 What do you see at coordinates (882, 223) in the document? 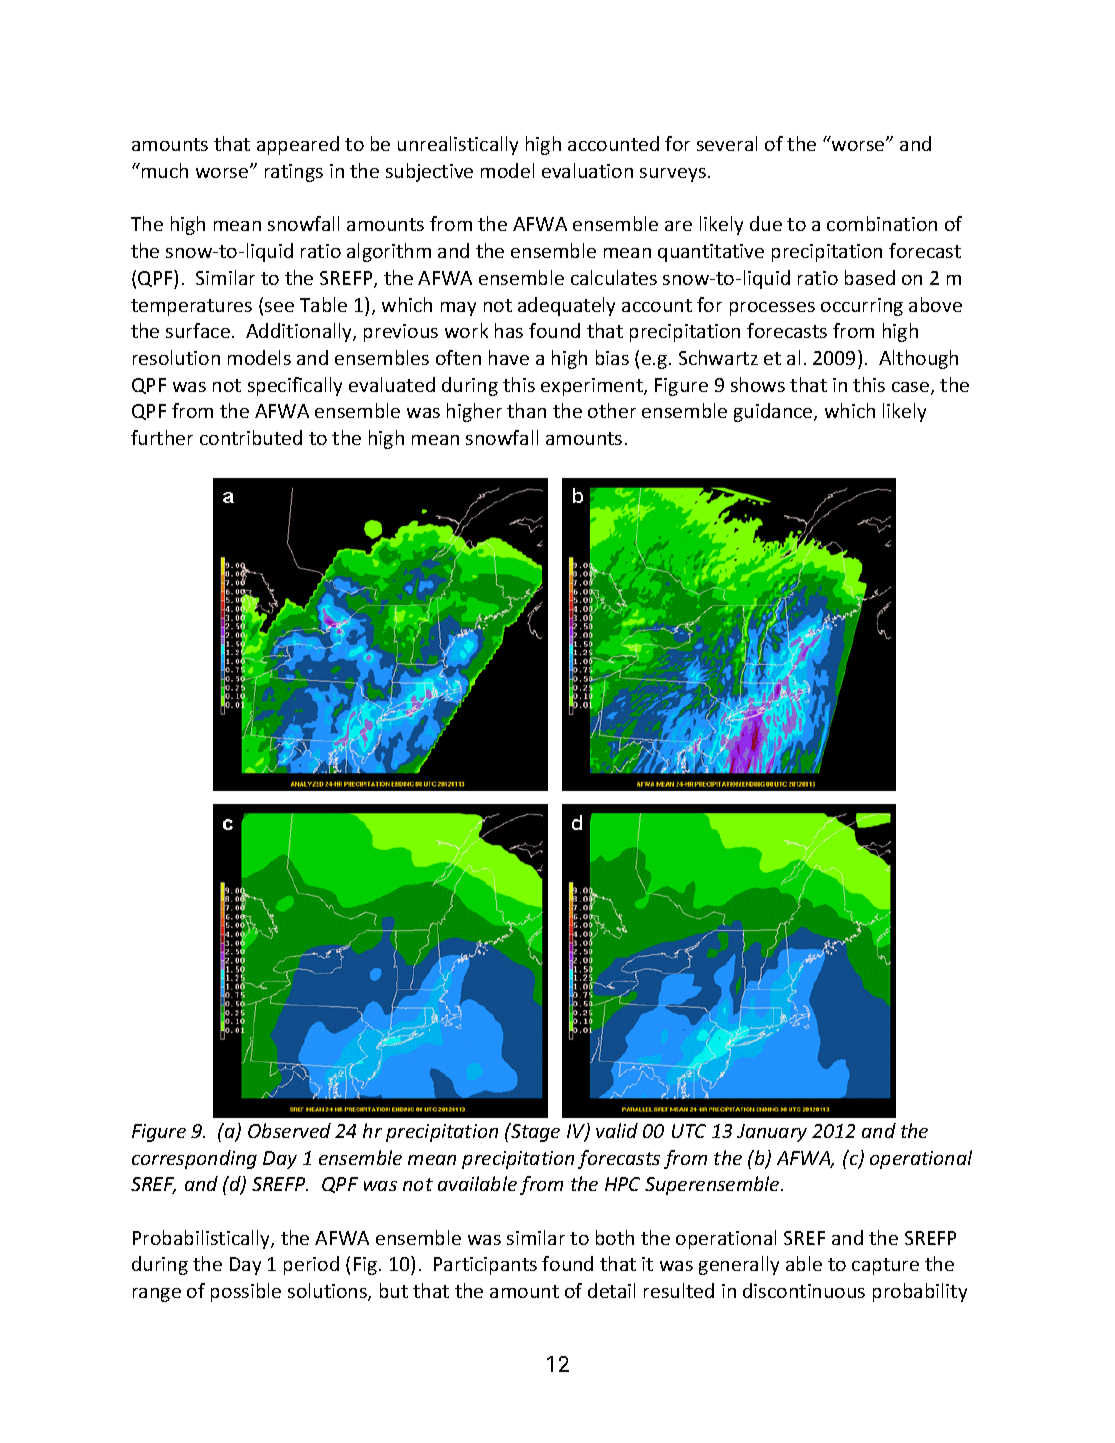
I see `combination` at bounding box center [882, 223].
